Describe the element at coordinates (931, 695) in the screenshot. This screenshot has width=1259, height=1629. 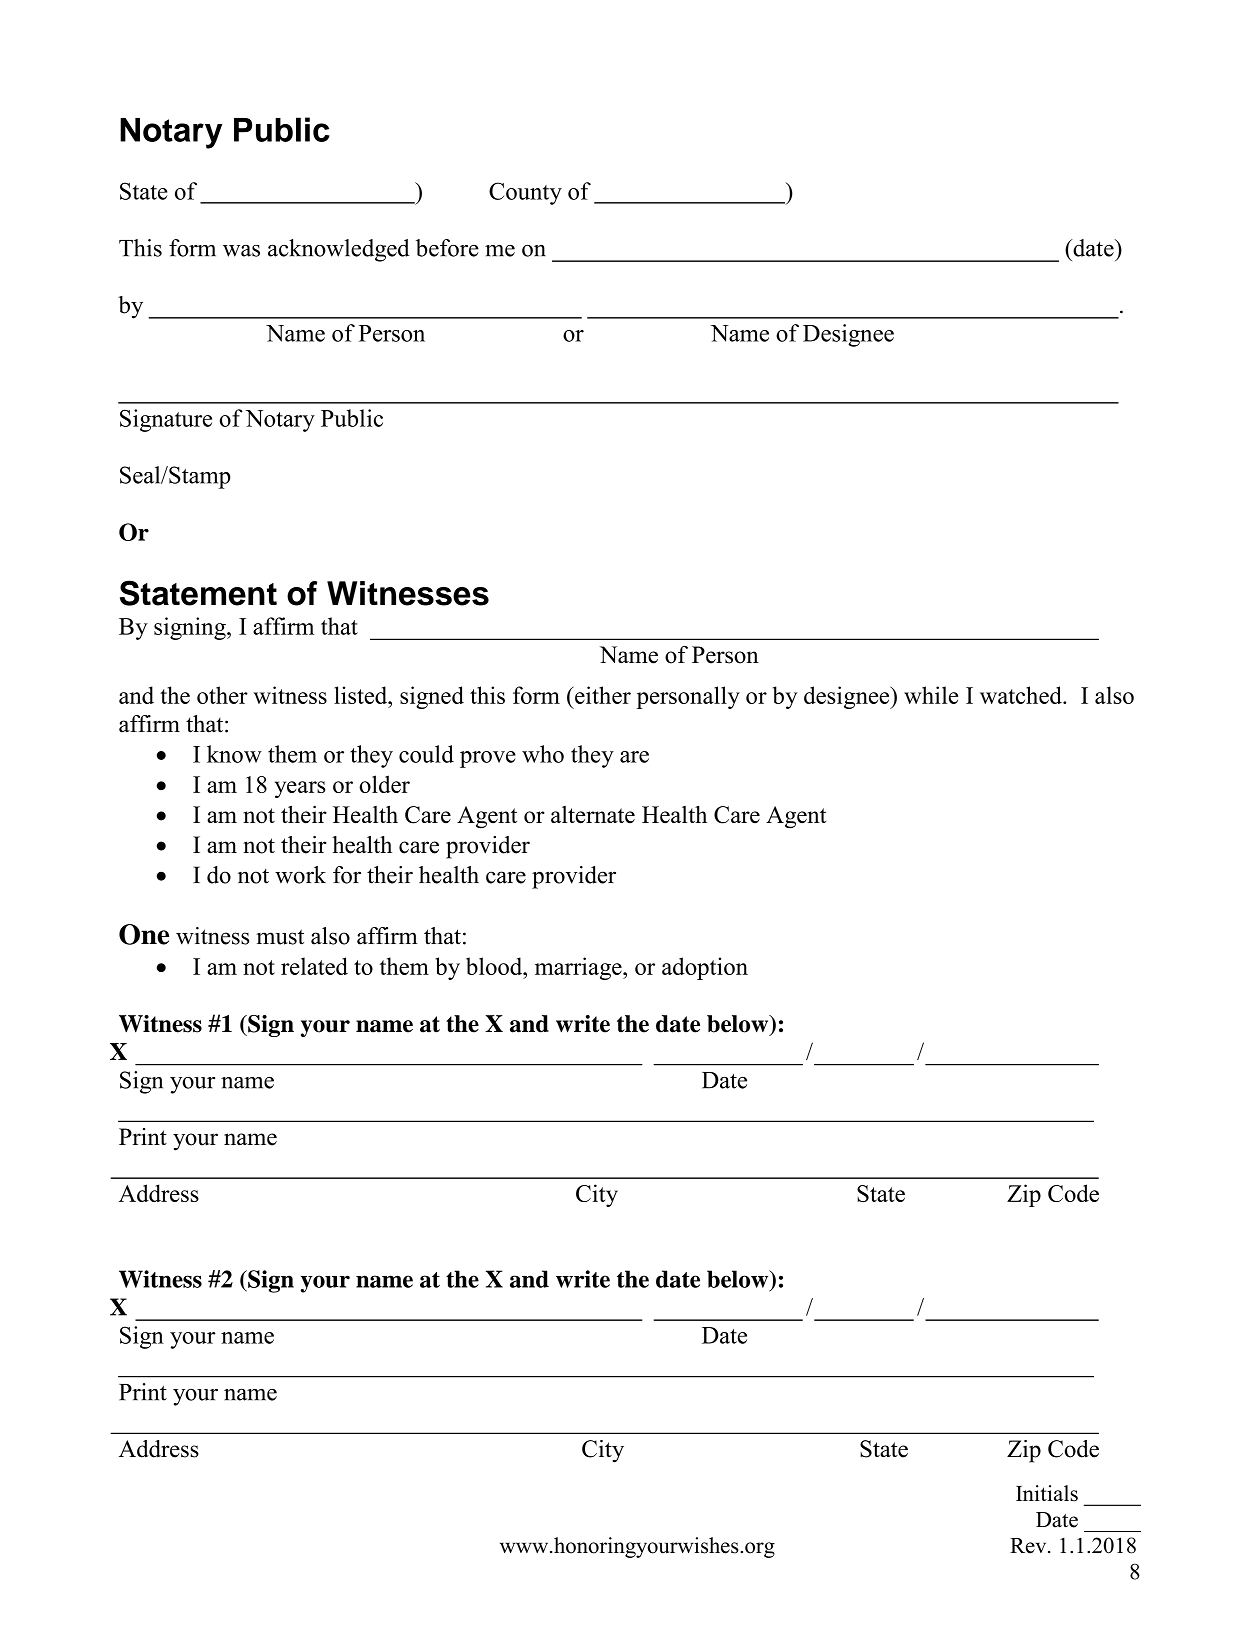
I see `while` at that location.
